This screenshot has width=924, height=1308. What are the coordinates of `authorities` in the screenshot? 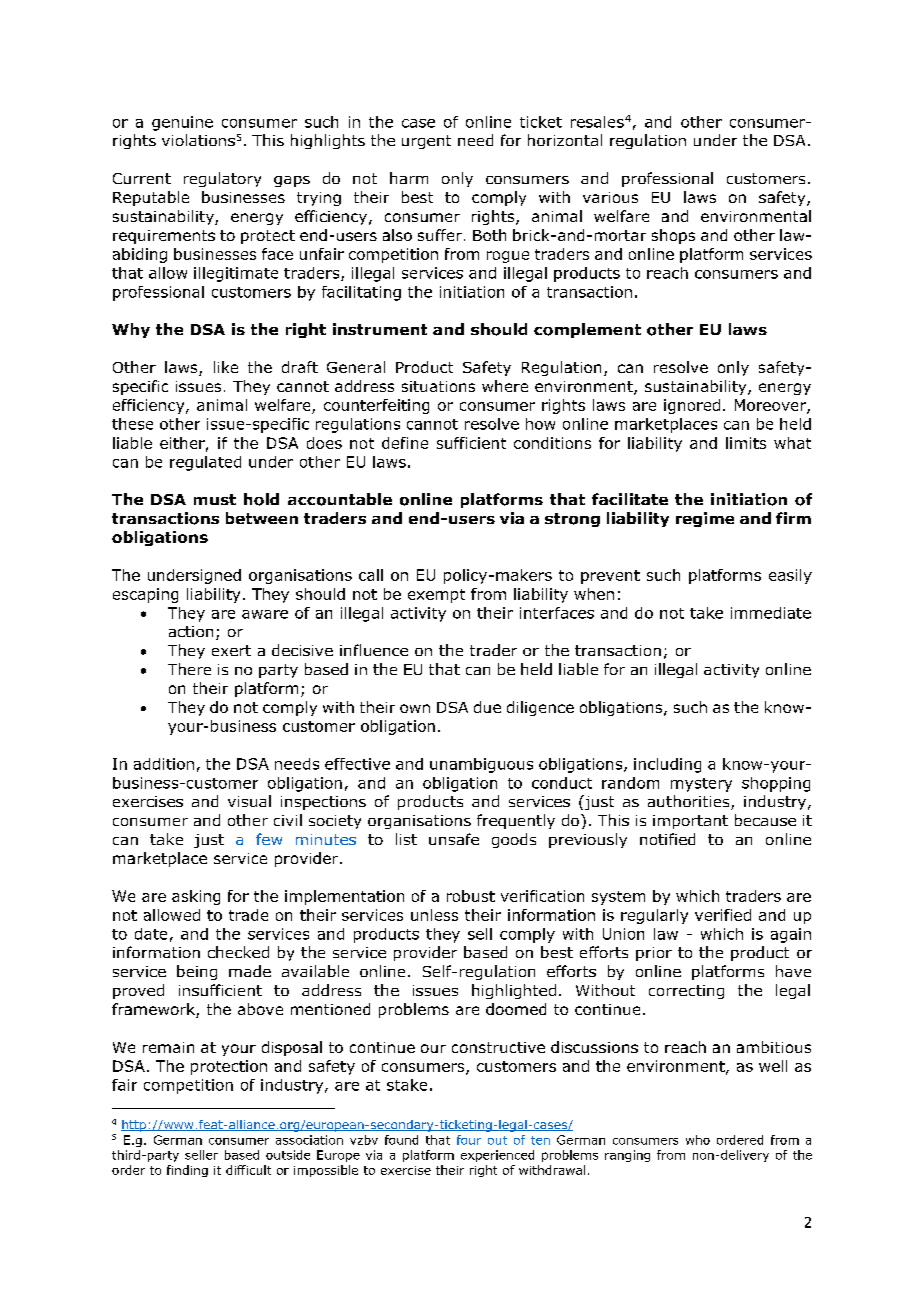 It's located at (690, 802).
